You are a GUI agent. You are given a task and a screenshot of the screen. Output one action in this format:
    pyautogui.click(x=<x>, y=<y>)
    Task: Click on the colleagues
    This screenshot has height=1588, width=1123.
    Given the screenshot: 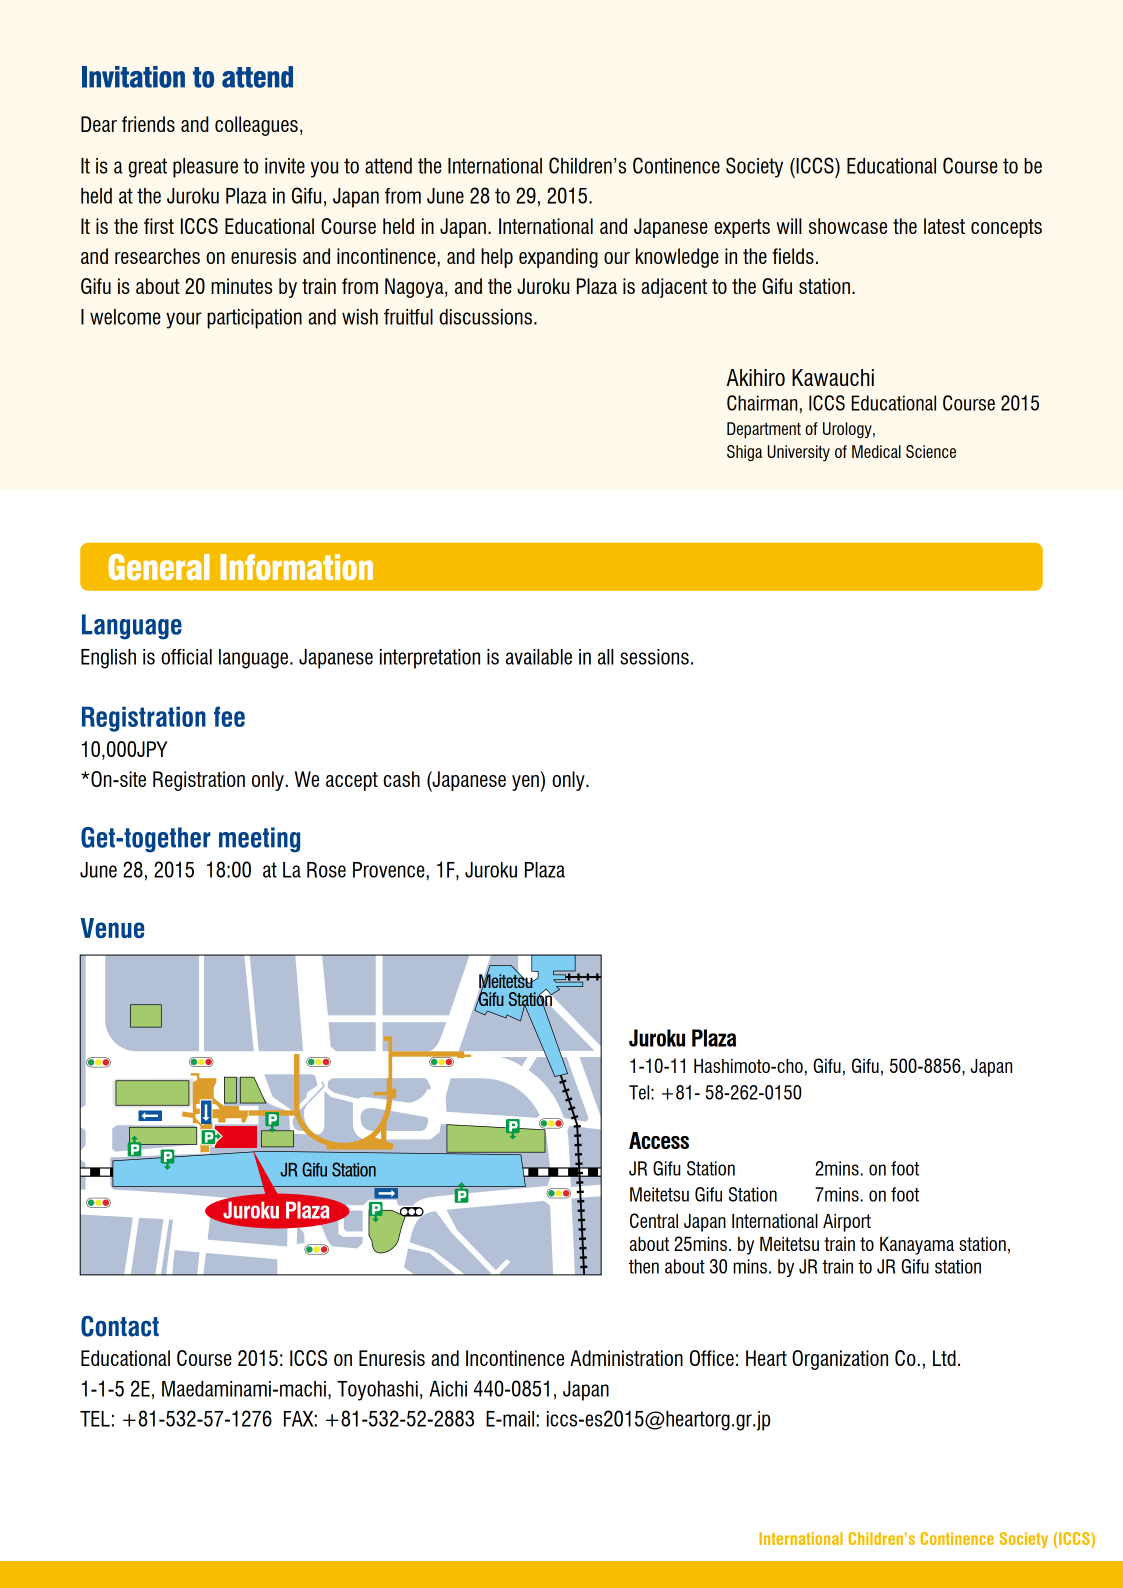 What is the action you would take?
    pyautogui.click(x=256, y=126)
